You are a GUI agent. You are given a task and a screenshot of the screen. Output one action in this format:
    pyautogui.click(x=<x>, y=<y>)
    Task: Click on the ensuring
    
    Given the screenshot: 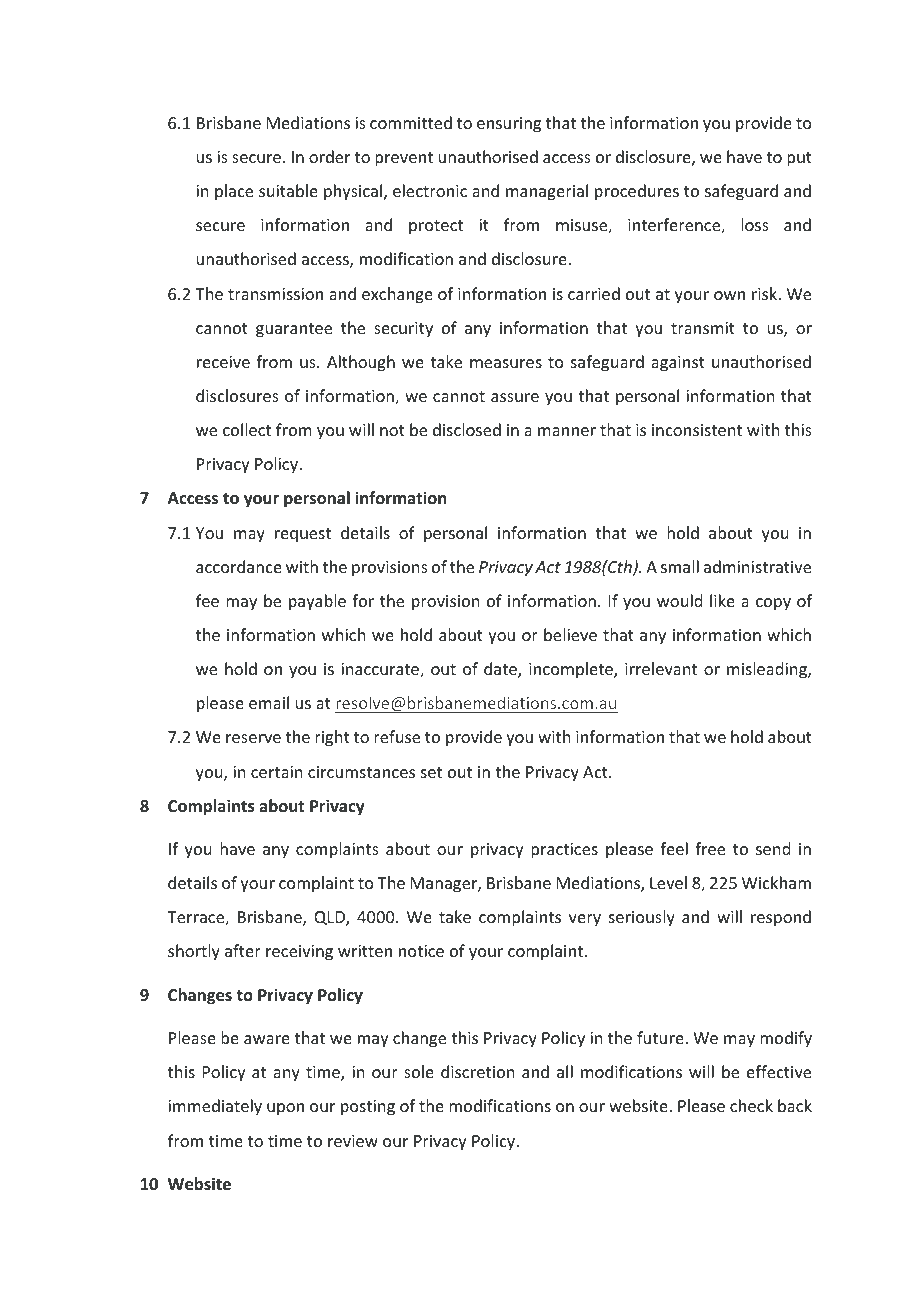 What is the action you would take?
    pyautogui.click(x=509, y=125)
